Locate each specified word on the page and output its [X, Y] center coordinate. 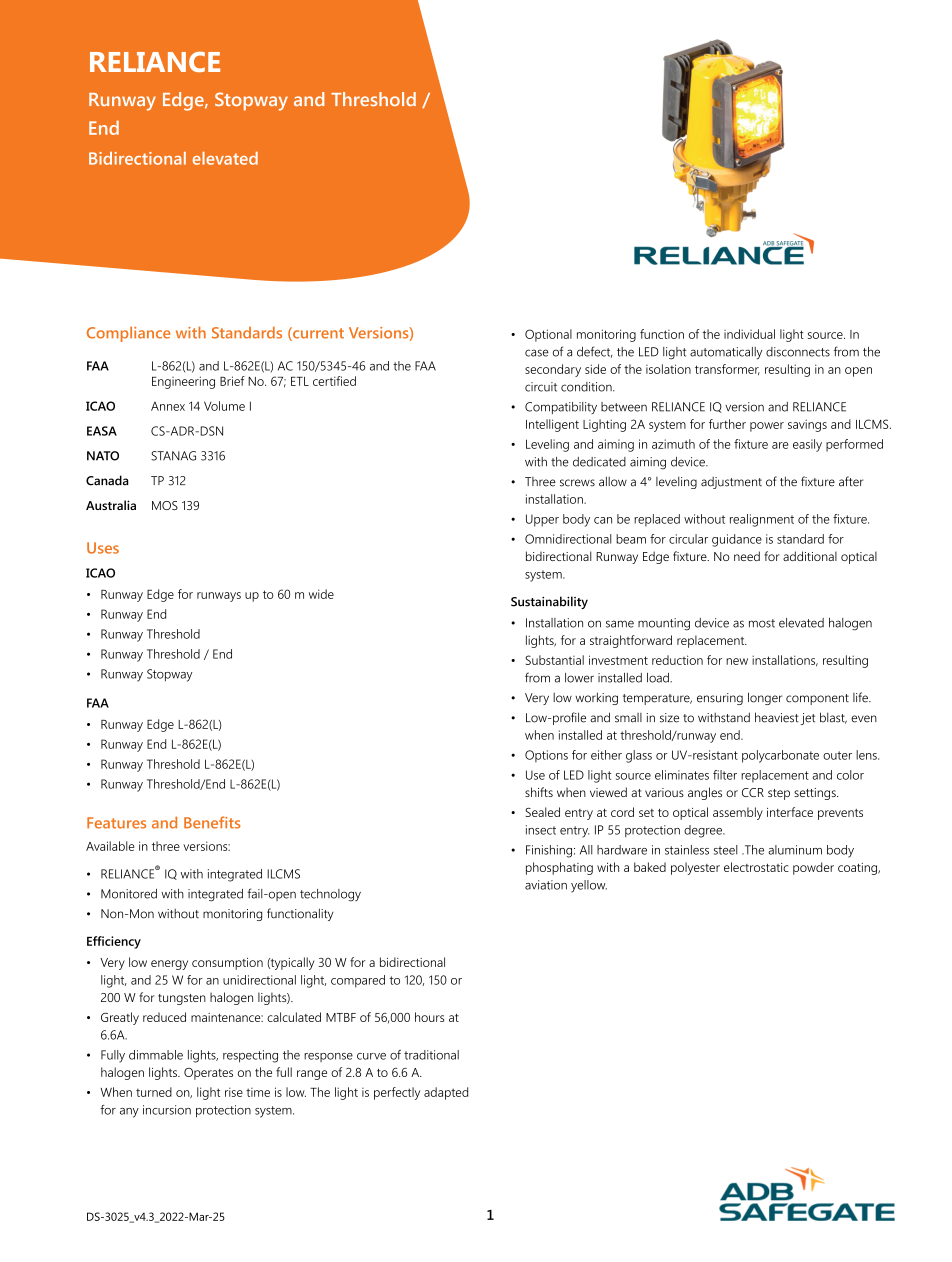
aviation [546, 885]
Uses [103, 548]
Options [546, 756]
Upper [542, 520]
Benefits [212, 822]
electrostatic [756, 867]
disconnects [798, 352]
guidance [737, 540]
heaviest [777, 717]
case [537, 353]
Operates [208, 1074]
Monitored [129, 894]
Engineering [183, 382]
